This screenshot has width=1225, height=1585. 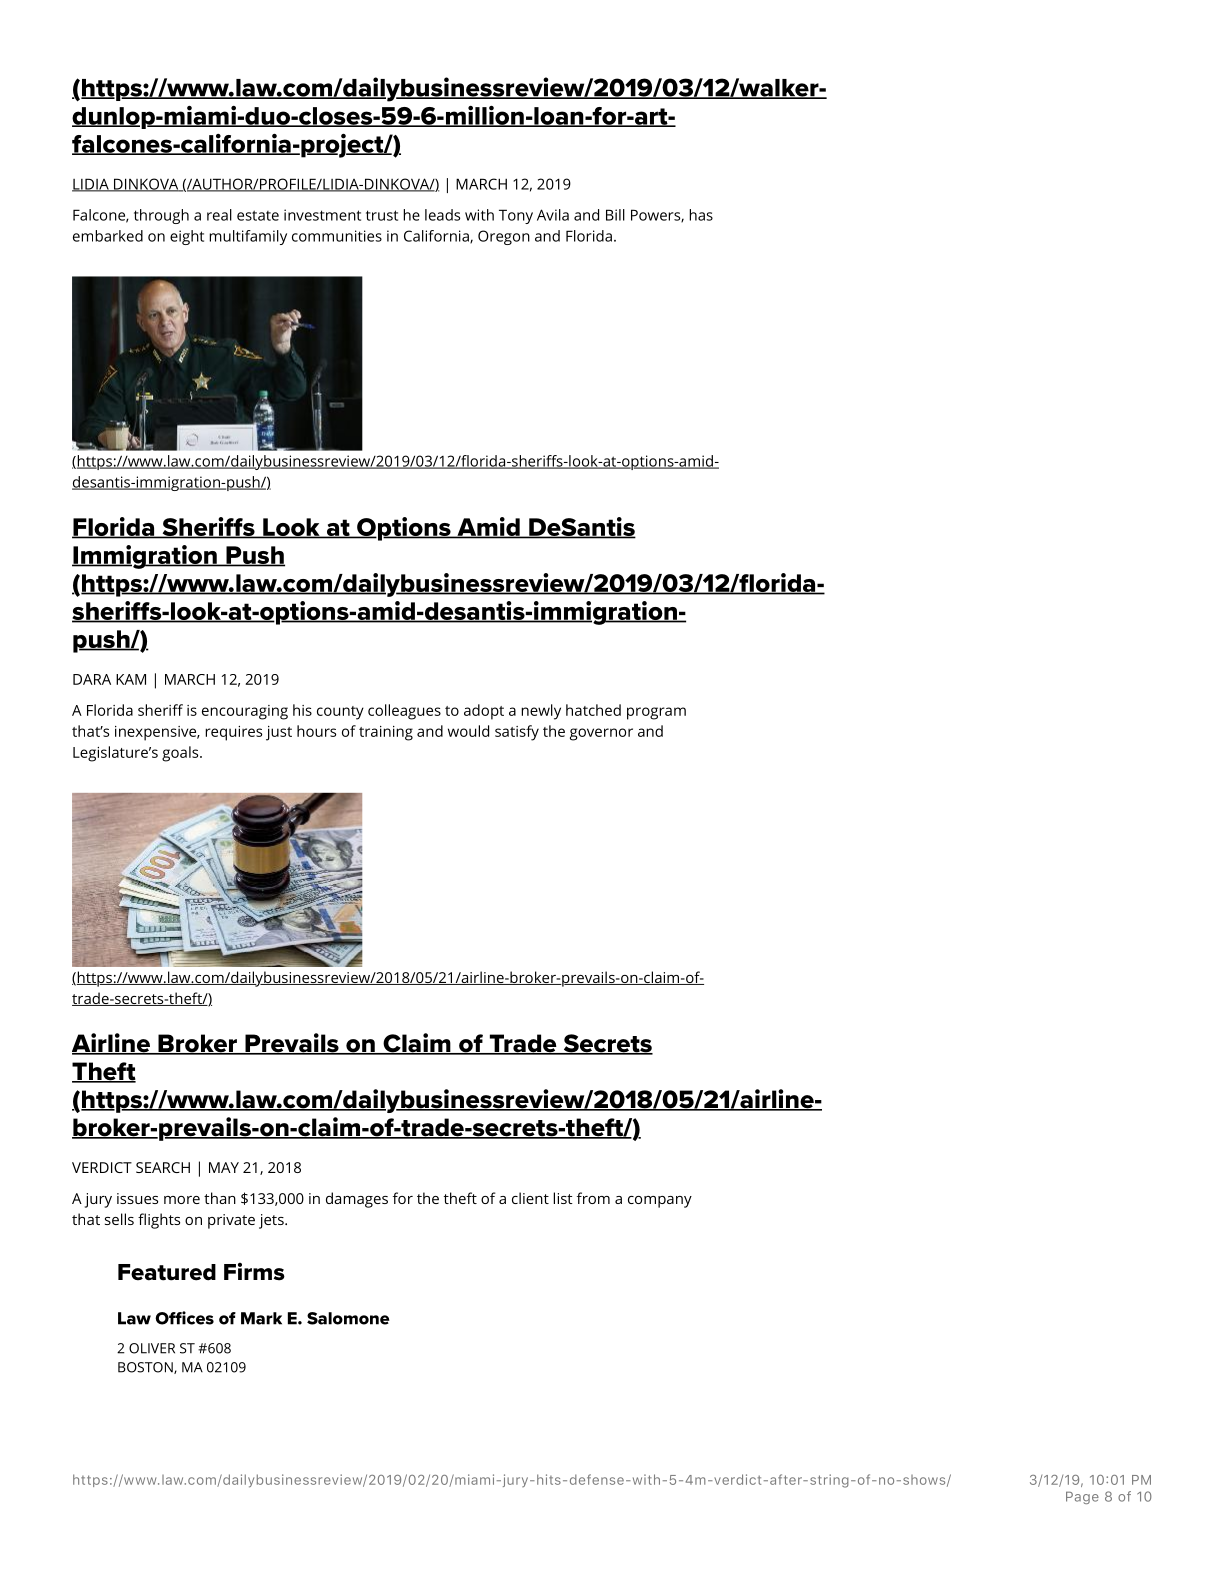 What do you see at coordinates (131, 679) in the screenshot?
I see `KAM` at bounding box center [131, 679].
